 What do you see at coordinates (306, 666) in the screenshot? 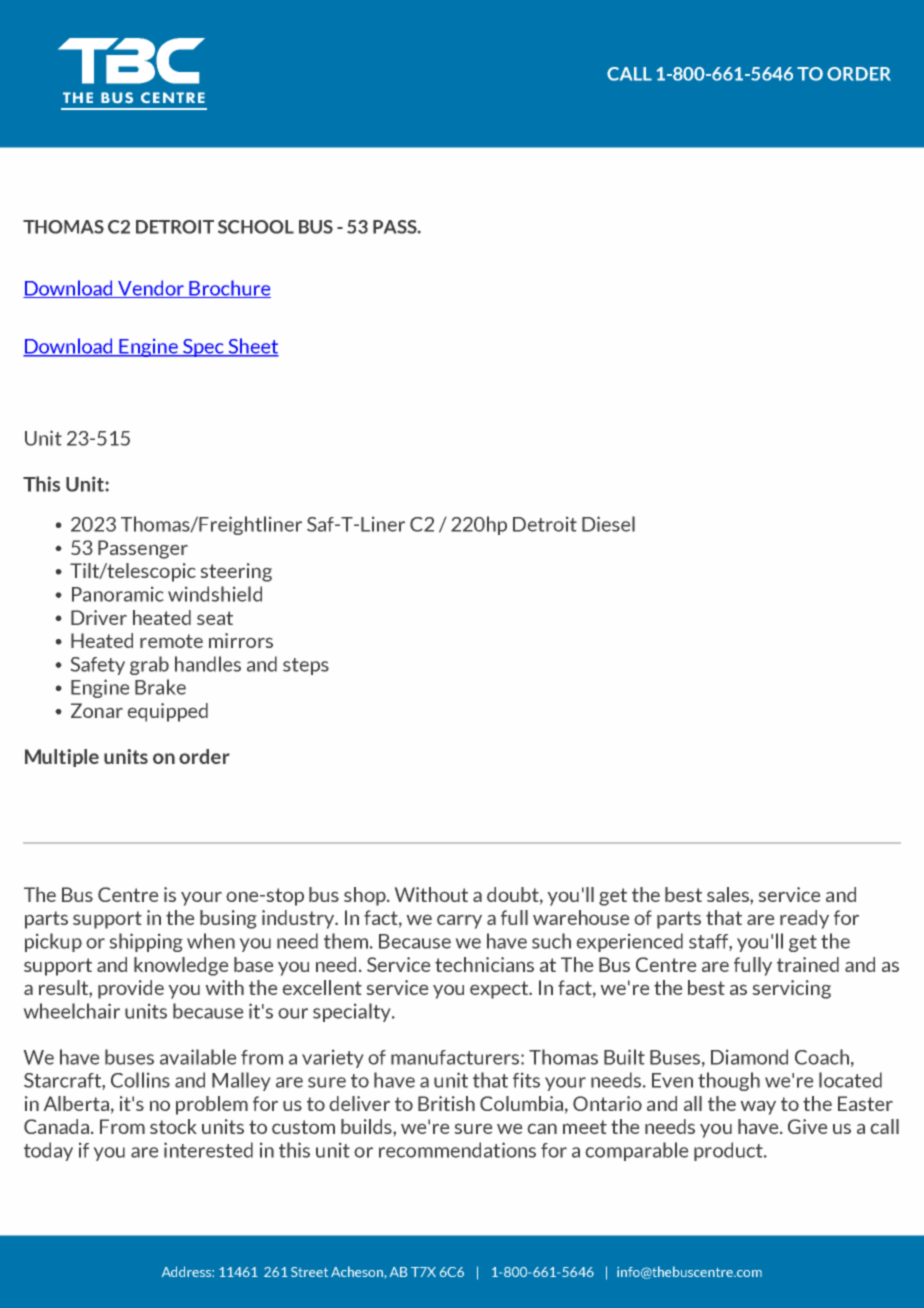
I see `steps` at bounding box center [306, 666].
